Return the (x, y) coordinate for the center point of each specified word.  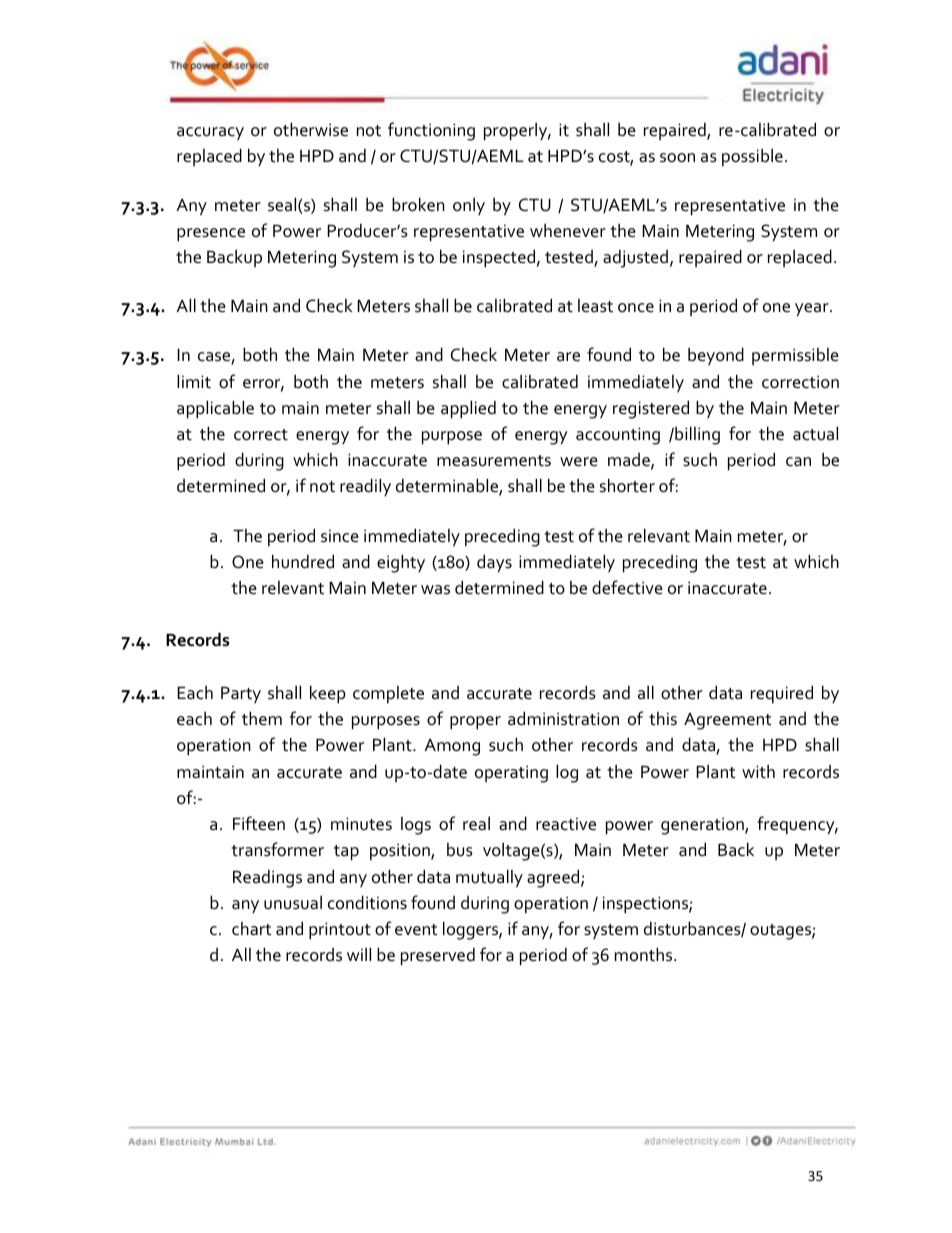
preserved (438, 956)
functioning (431, 131)
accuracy (210, 134)
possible (752, 157)
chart (251, 929)
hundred (303, 561)
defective (627, 587)
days (494, 563)
